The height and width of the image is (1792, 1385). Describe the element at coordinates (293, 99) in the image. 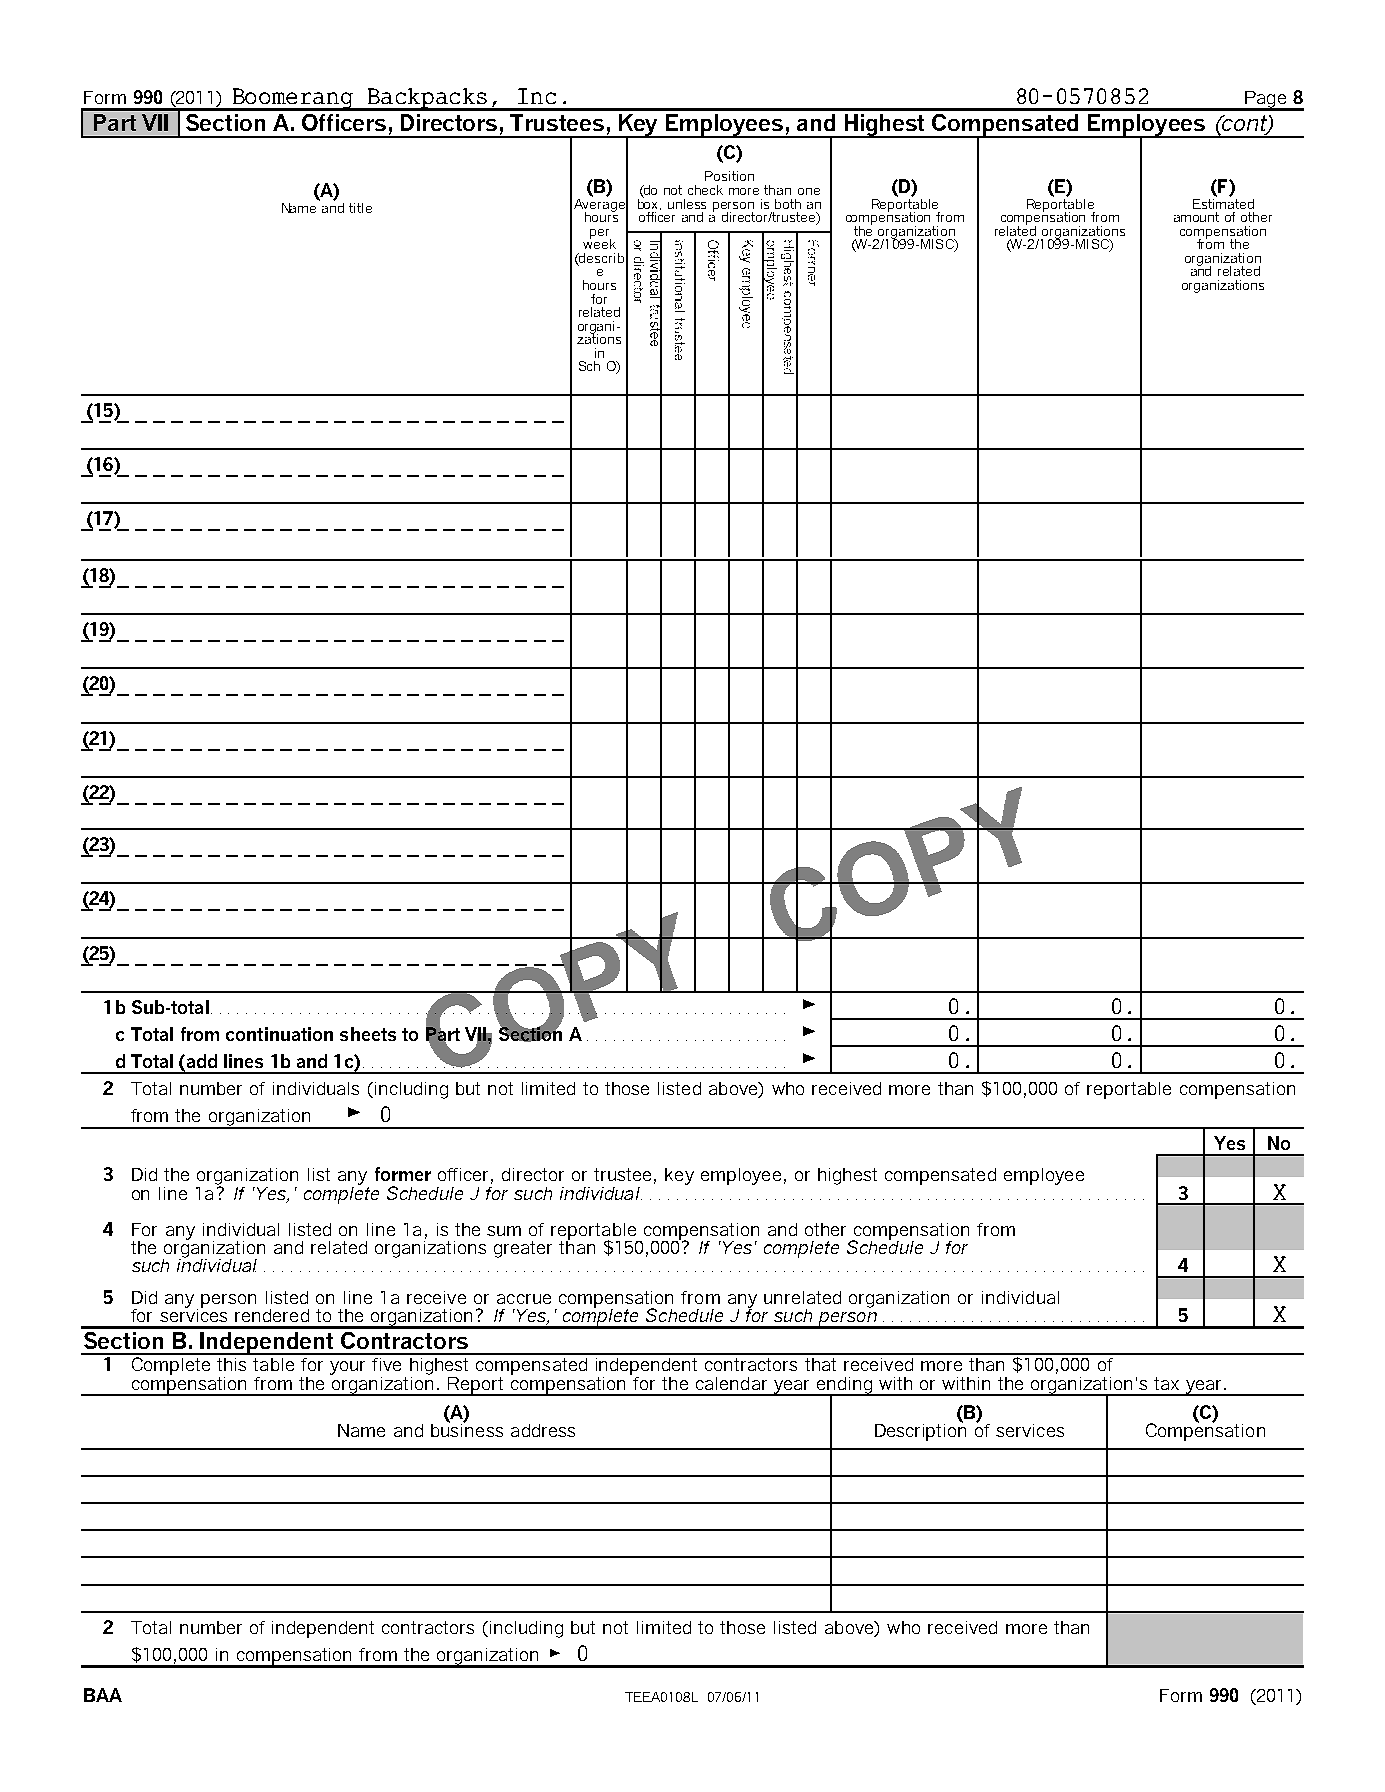

I see `Boomerang` at that location.
